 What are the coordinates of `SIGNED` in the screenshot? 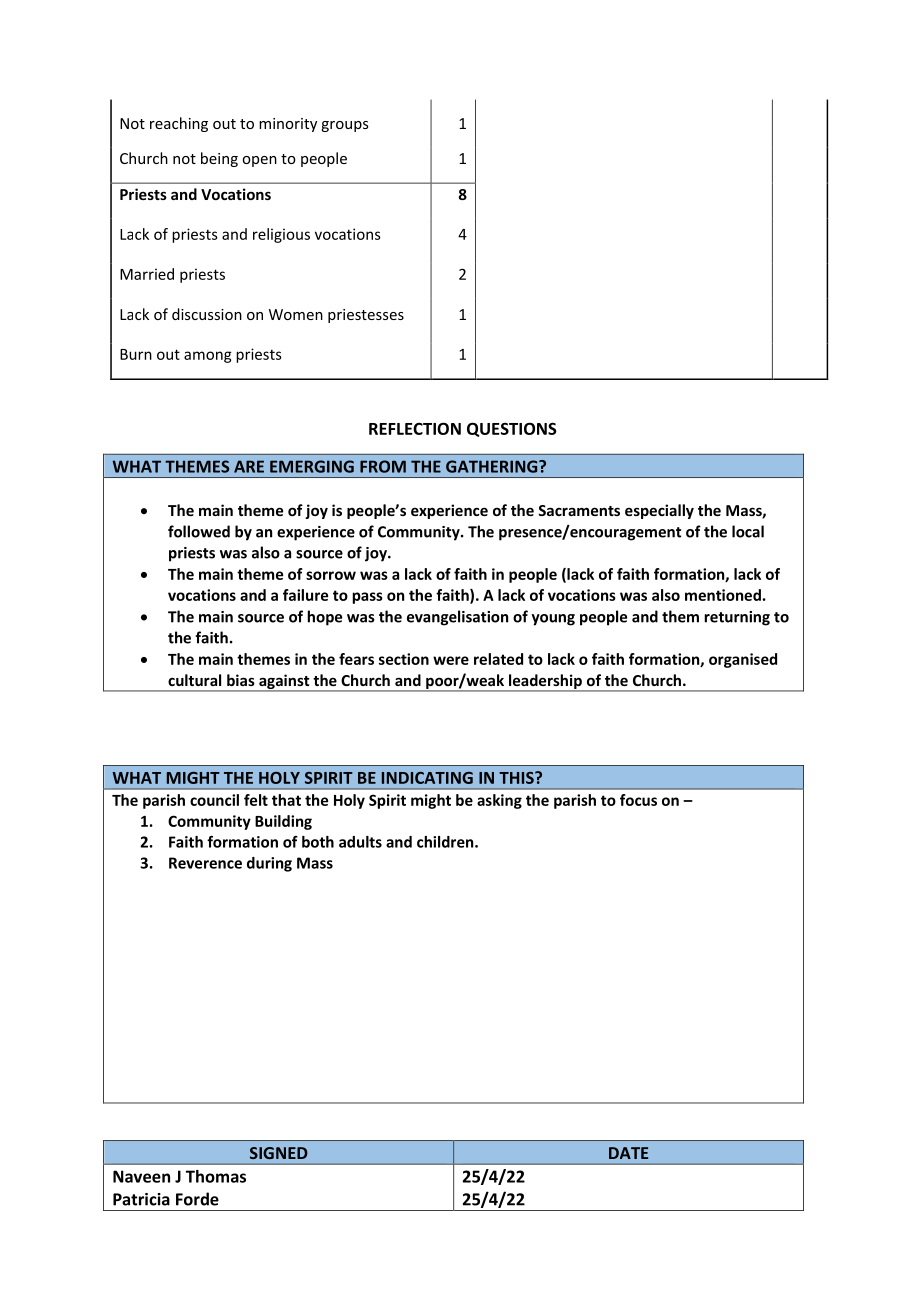 It's located at (279, 1153).
